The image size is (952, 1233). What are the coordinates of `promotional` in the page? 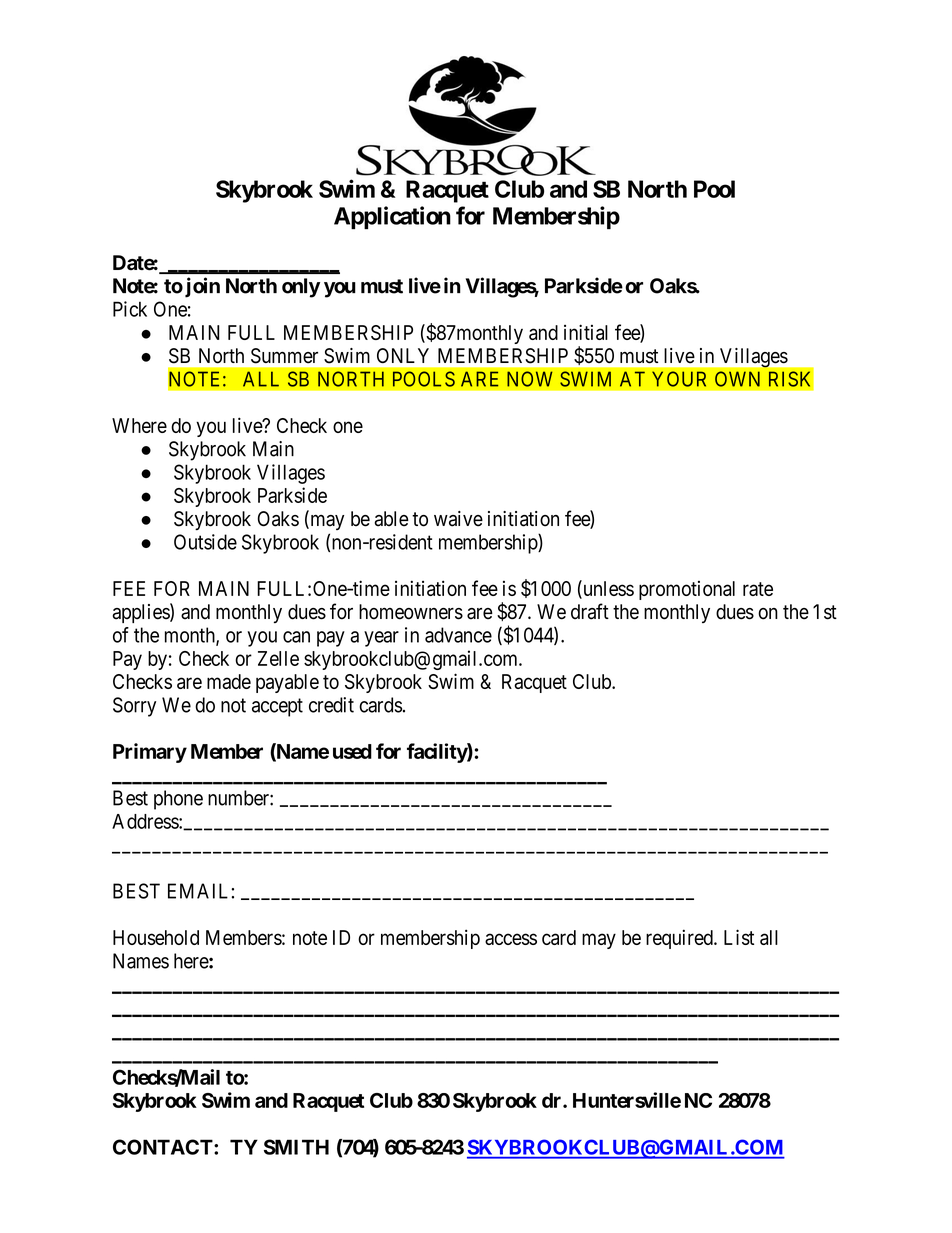 It's located at (687, 590).
